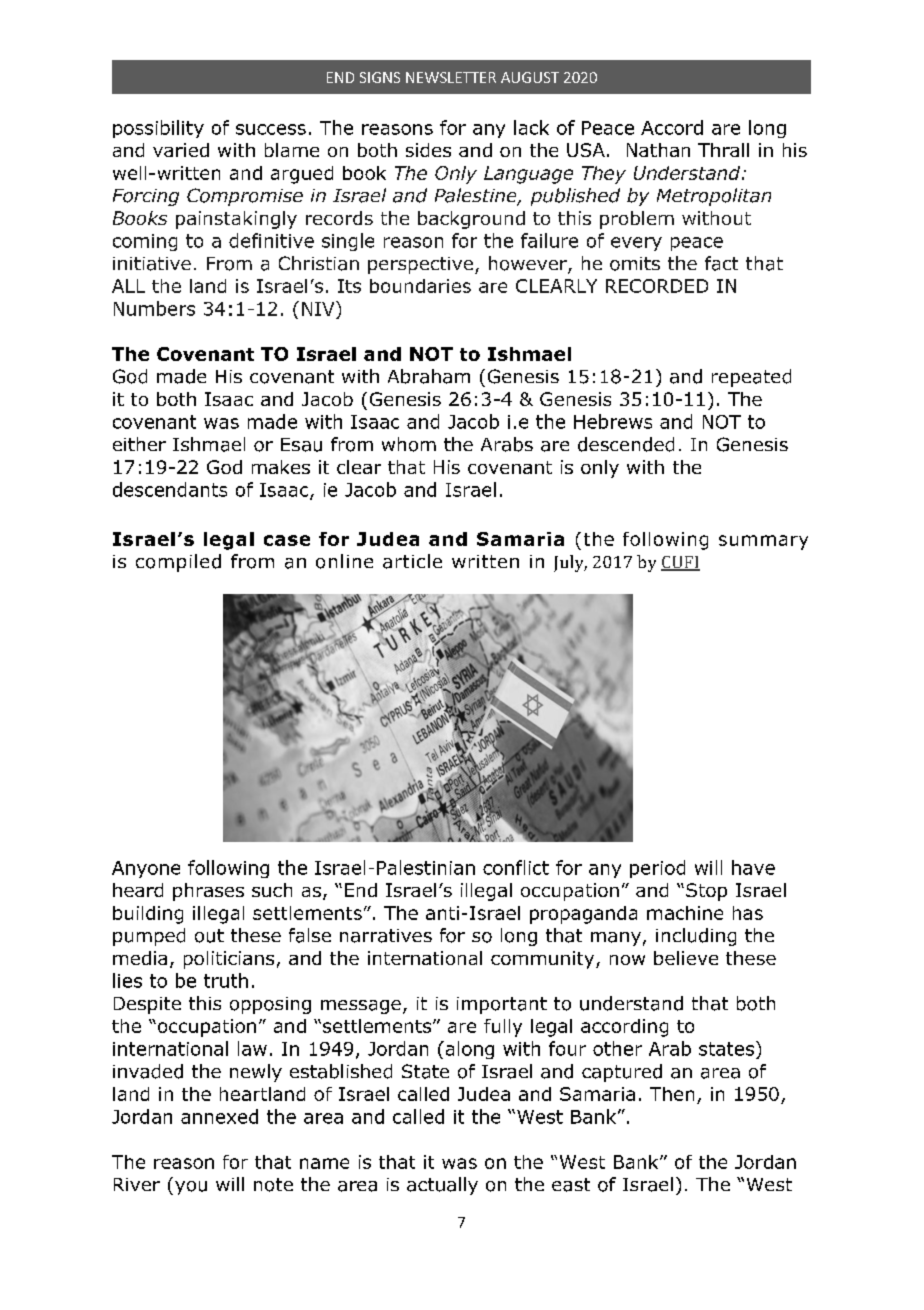 The height and width of the screenshot is (1310, 924). I want to click on Then, so click(672, 1094).
